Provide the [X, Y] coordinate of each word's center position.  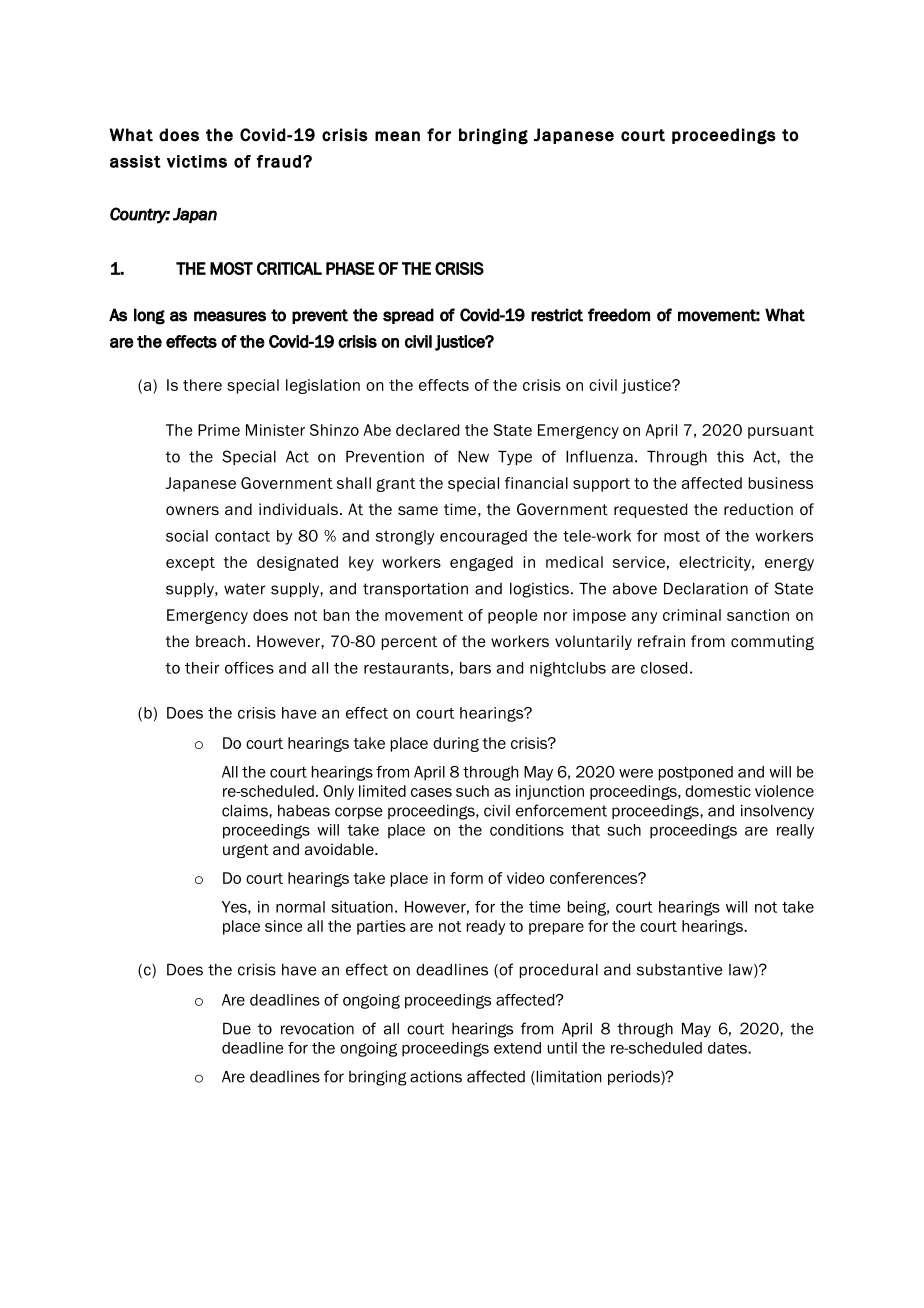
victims [197, 161]
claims [246, 811]
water [244, 589]
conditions [527, 830]
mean [397, 136]
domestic [718, 791]
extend [517, 1048]
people [512, 616]
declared [427, 430]
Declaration [706, 589]
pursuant [781, 432]
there [202, 385]
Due [237, 1029]
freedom [619, 315]
